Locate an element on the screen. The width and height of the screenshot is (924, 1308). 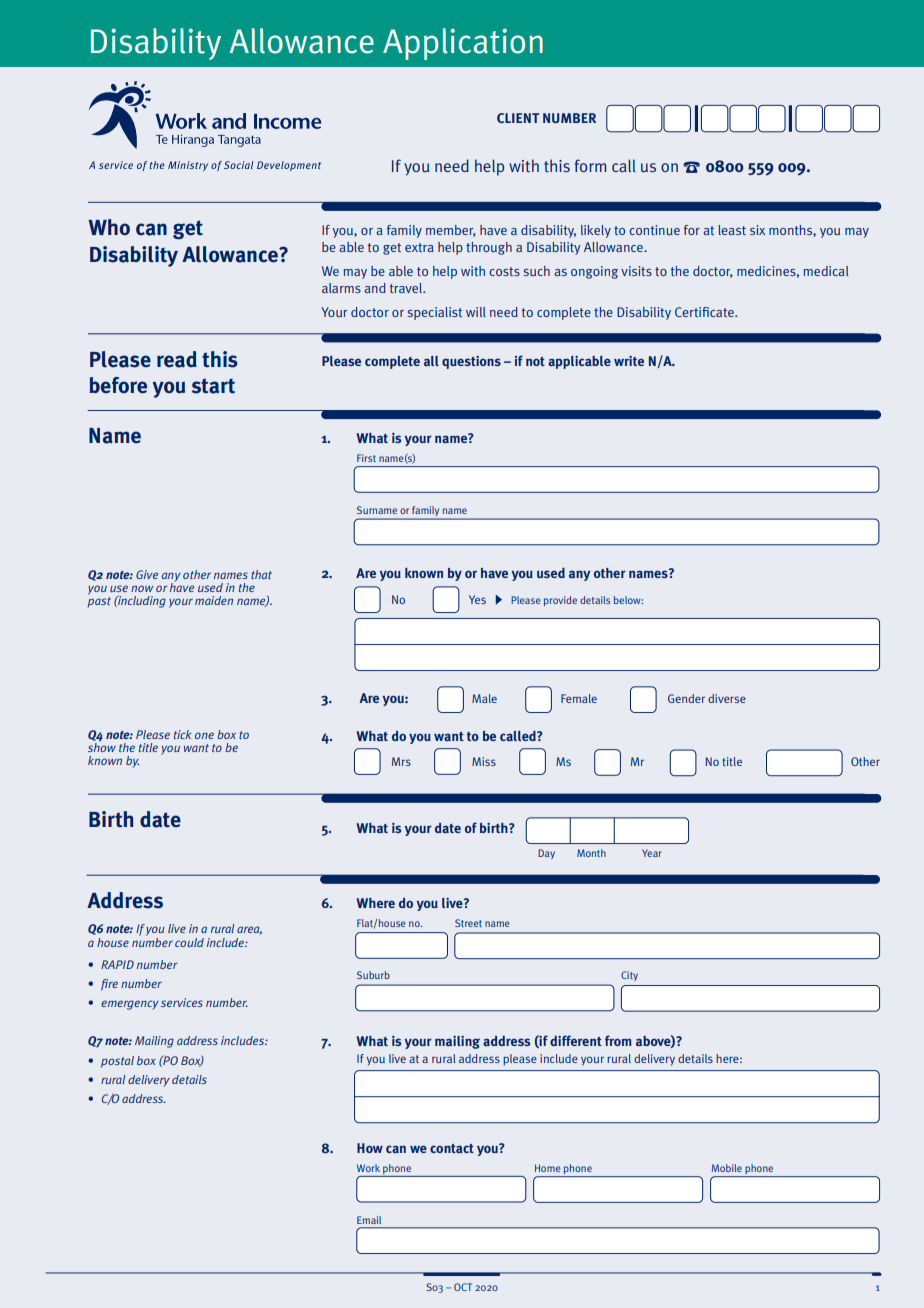
Application is located at coordinates (463, 44).
